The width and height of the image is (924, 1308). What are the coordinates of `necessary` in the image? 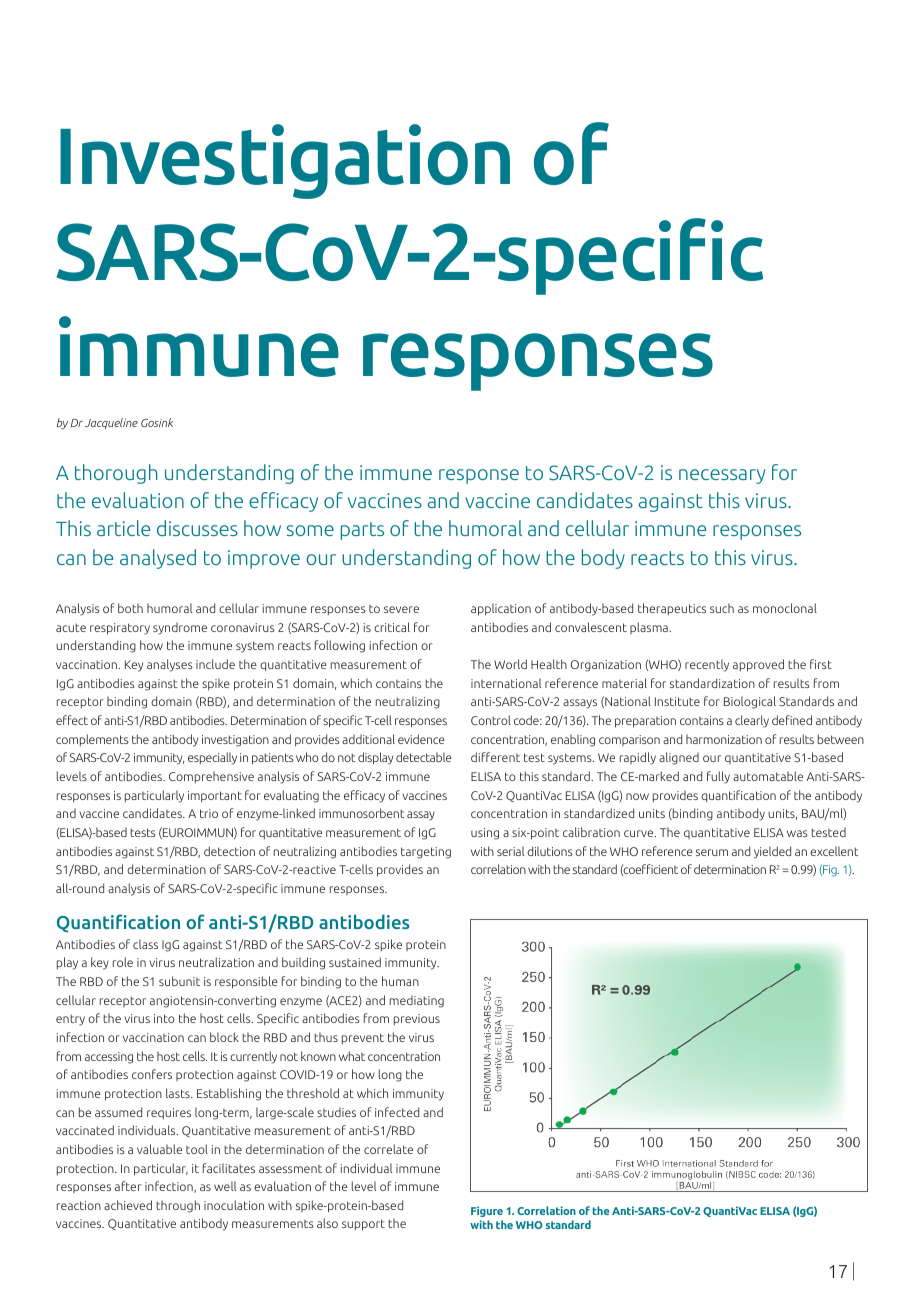 It's located at (722, 476).
